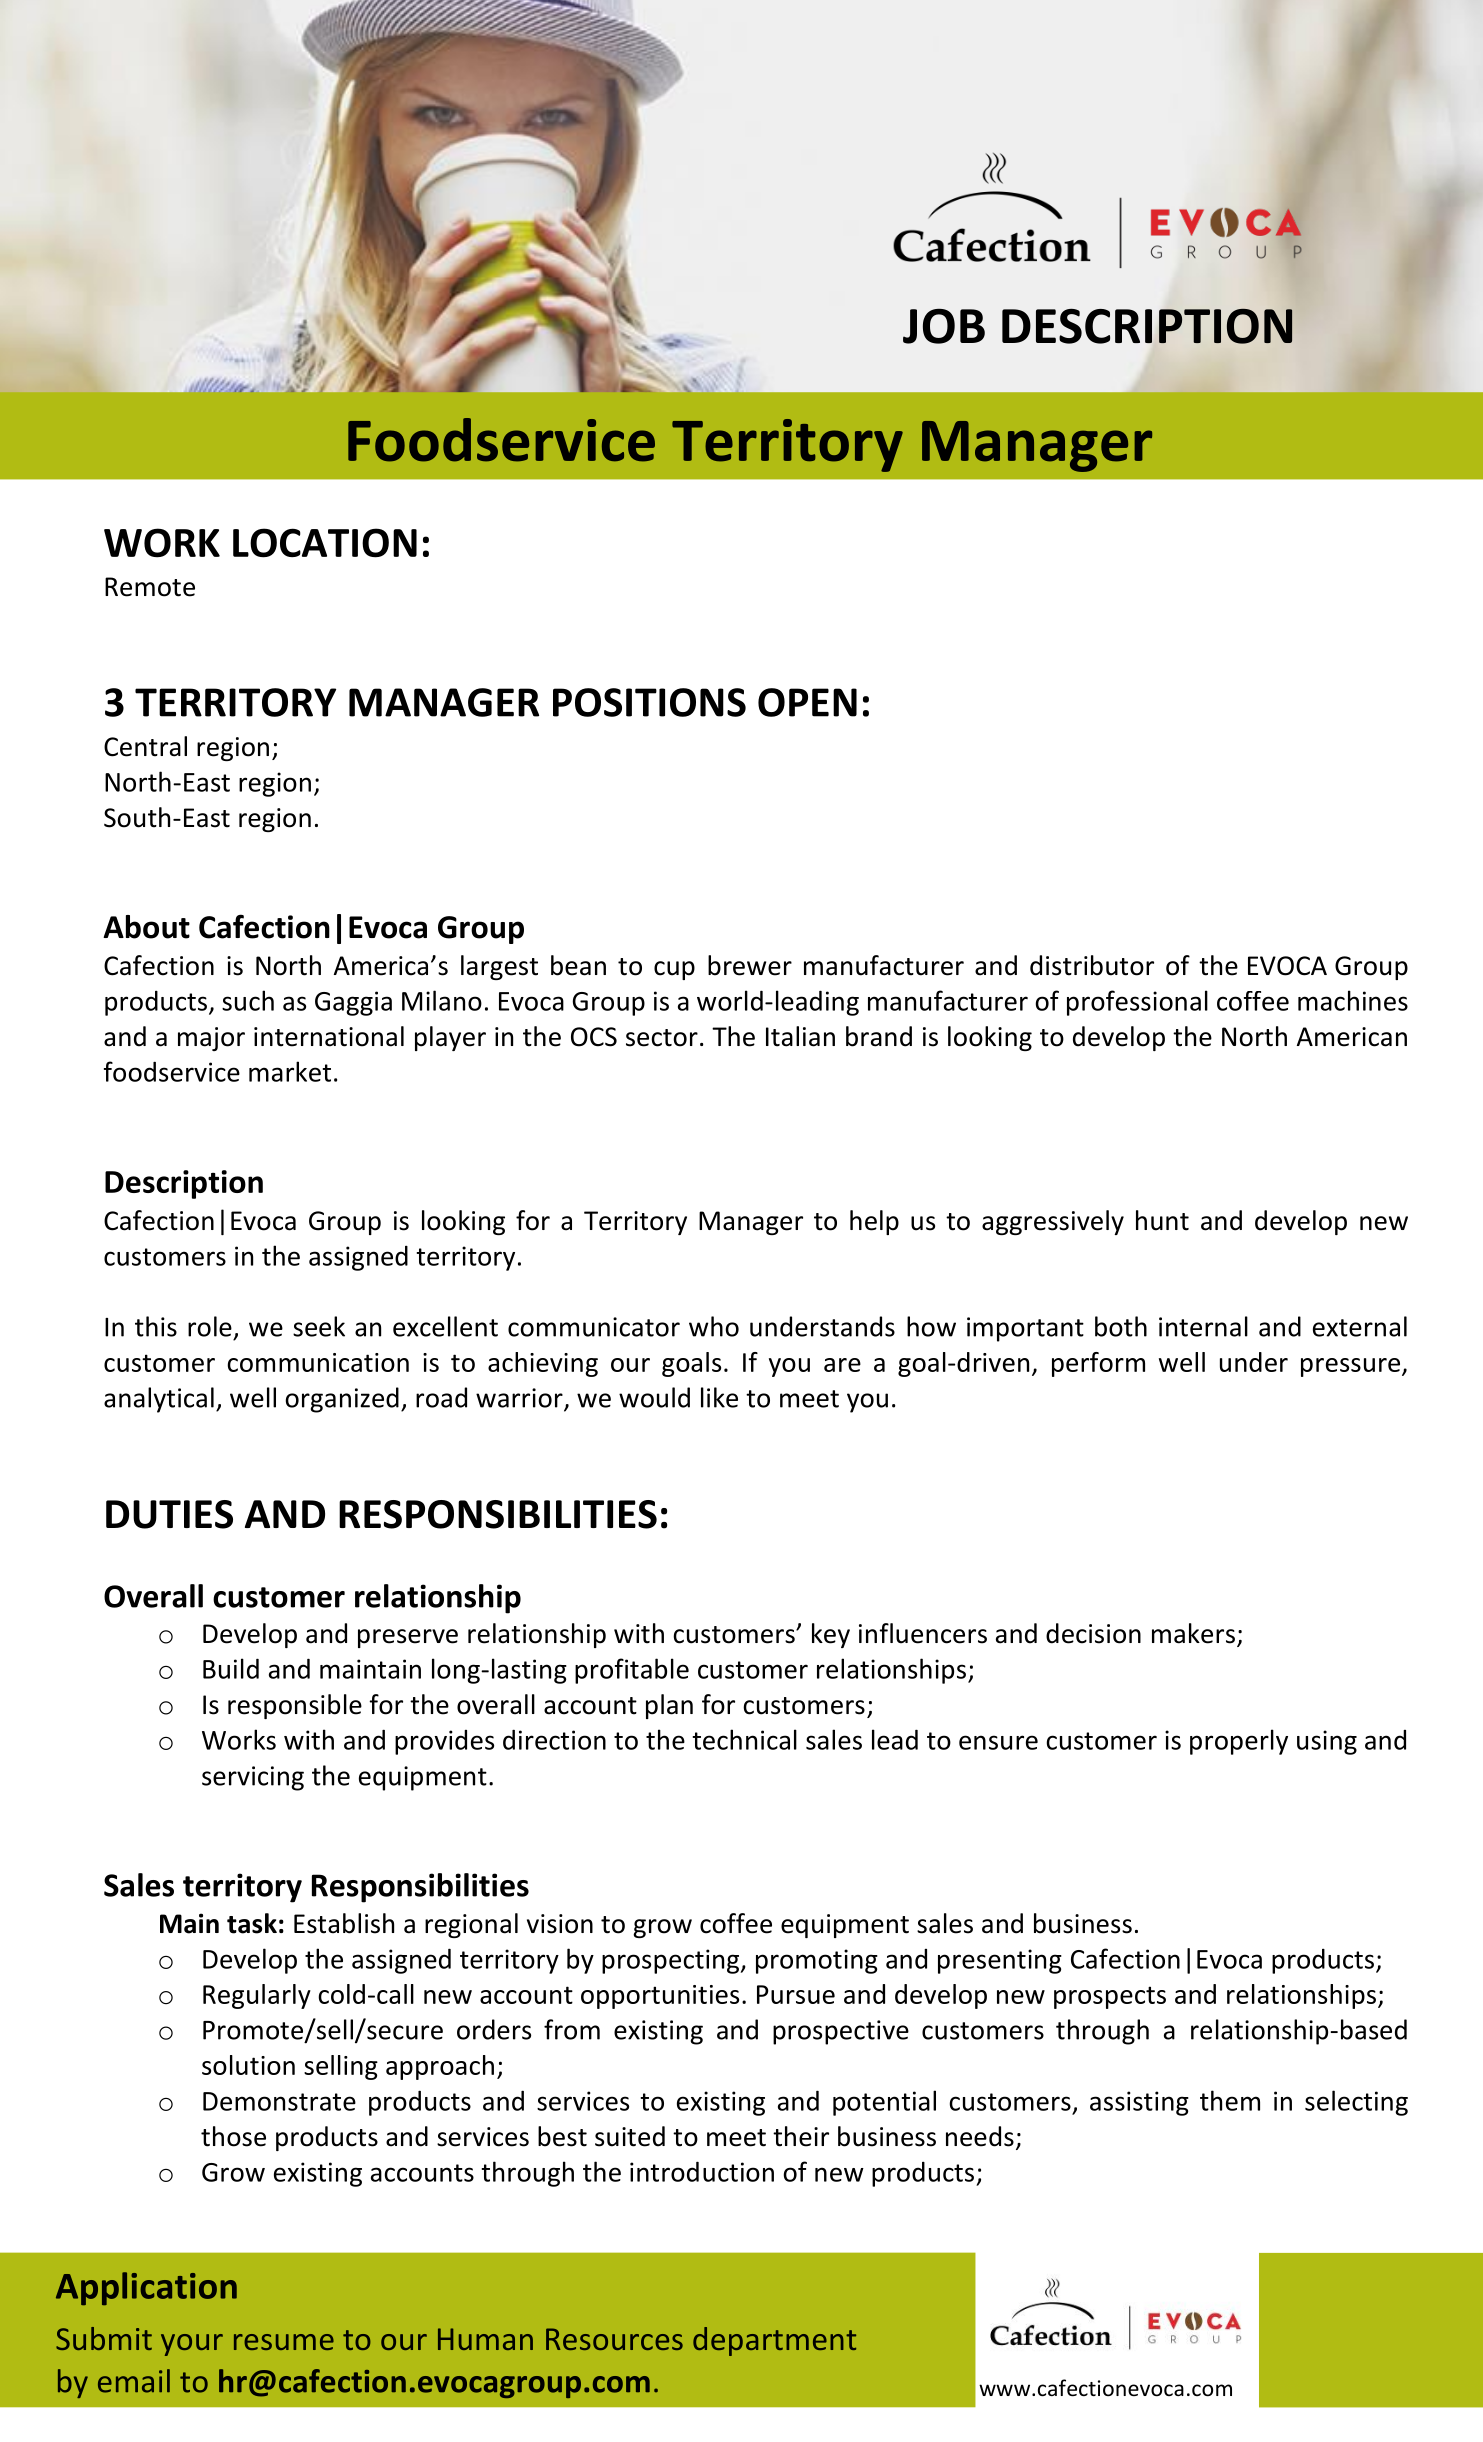 This document has height=2442, width=1483. What do you see at coordinates (714, 1326) in the document?
I see `who` at bounding box center [714, 1326].
